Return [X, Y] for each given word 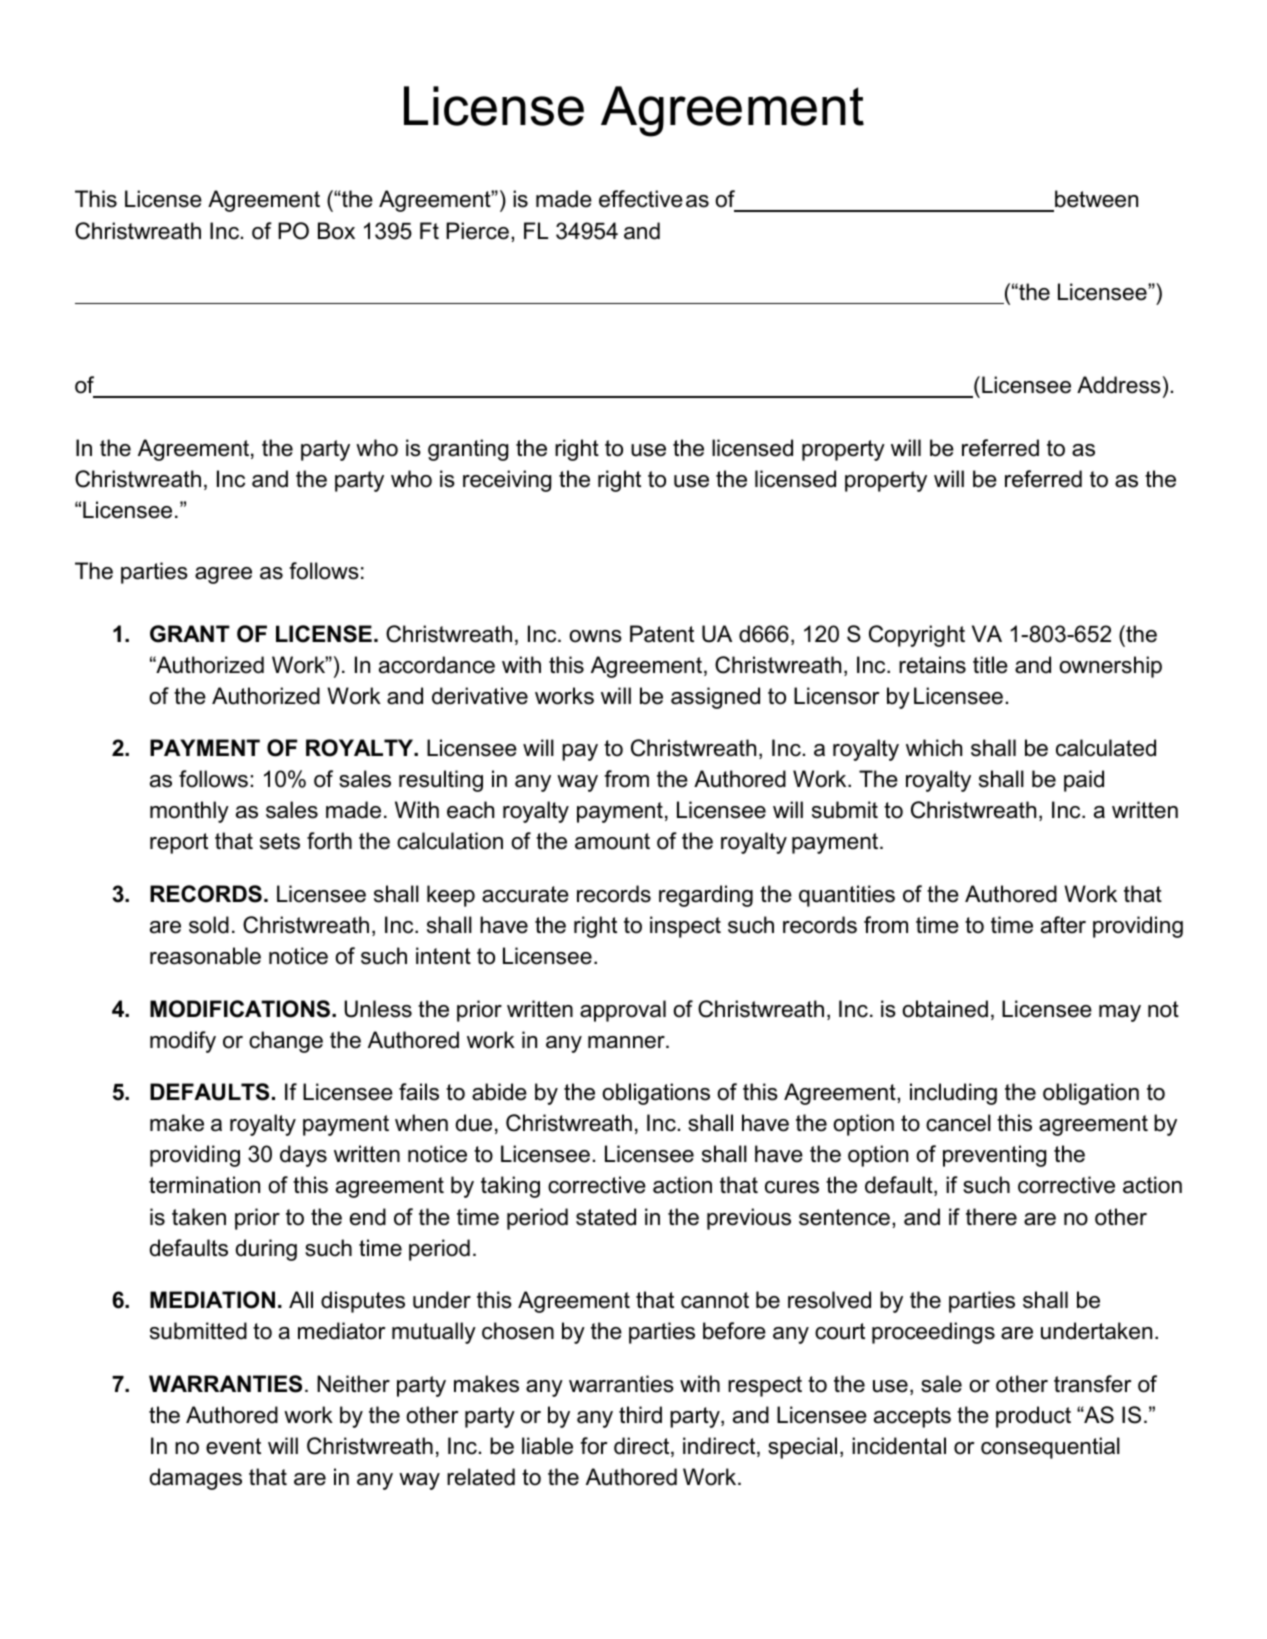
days [303, 1156]
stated [606, 1217]
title [990, 665]
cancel [958, 1123]
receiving [507, 481]
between [1096, 199]
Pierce [477, 231]
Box [336, 231]
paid [1084, 781]
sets [280, 841]
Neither [353, 1384]
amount [612, 841]
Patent [662, 634]
